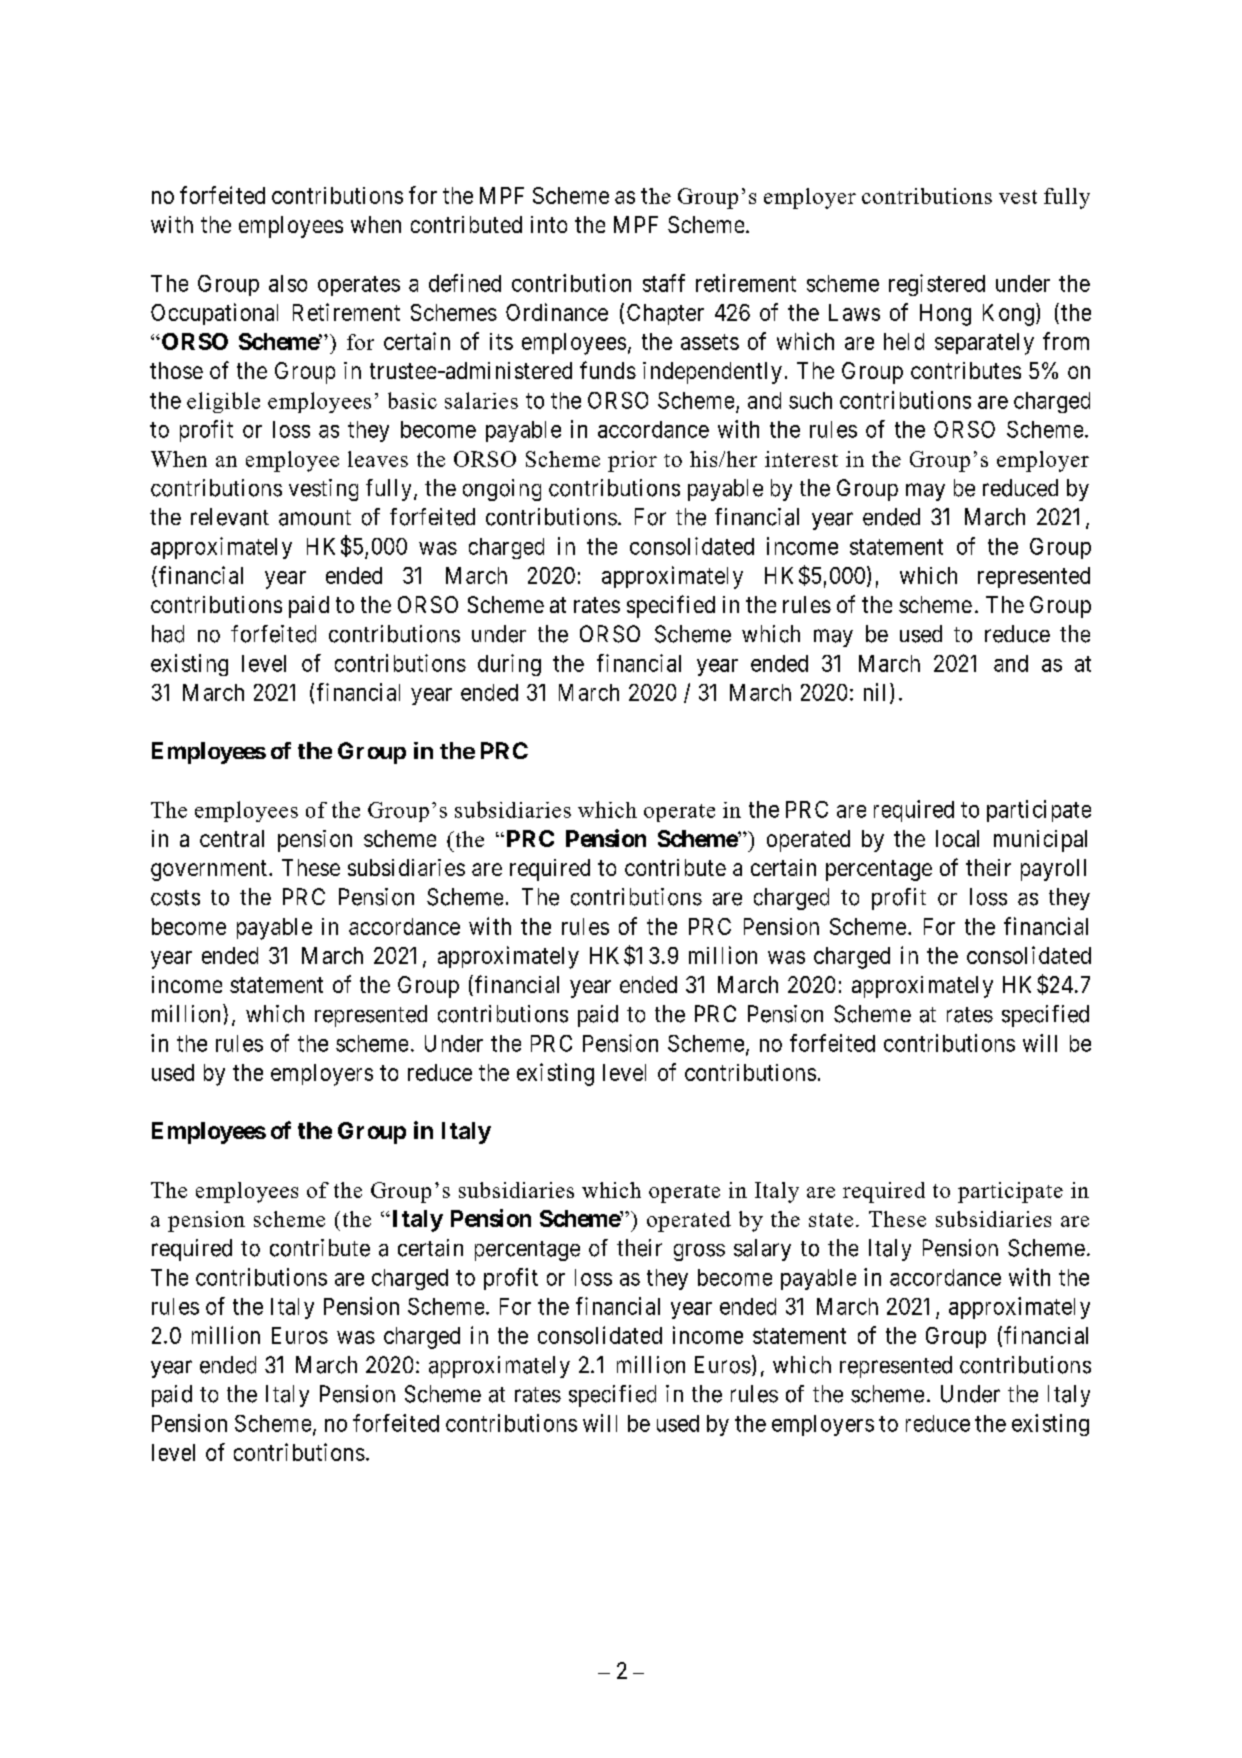 Image resolution: width=1242 pixels, height=1758 pixels. I want to click on amount, so click(315, 518).
